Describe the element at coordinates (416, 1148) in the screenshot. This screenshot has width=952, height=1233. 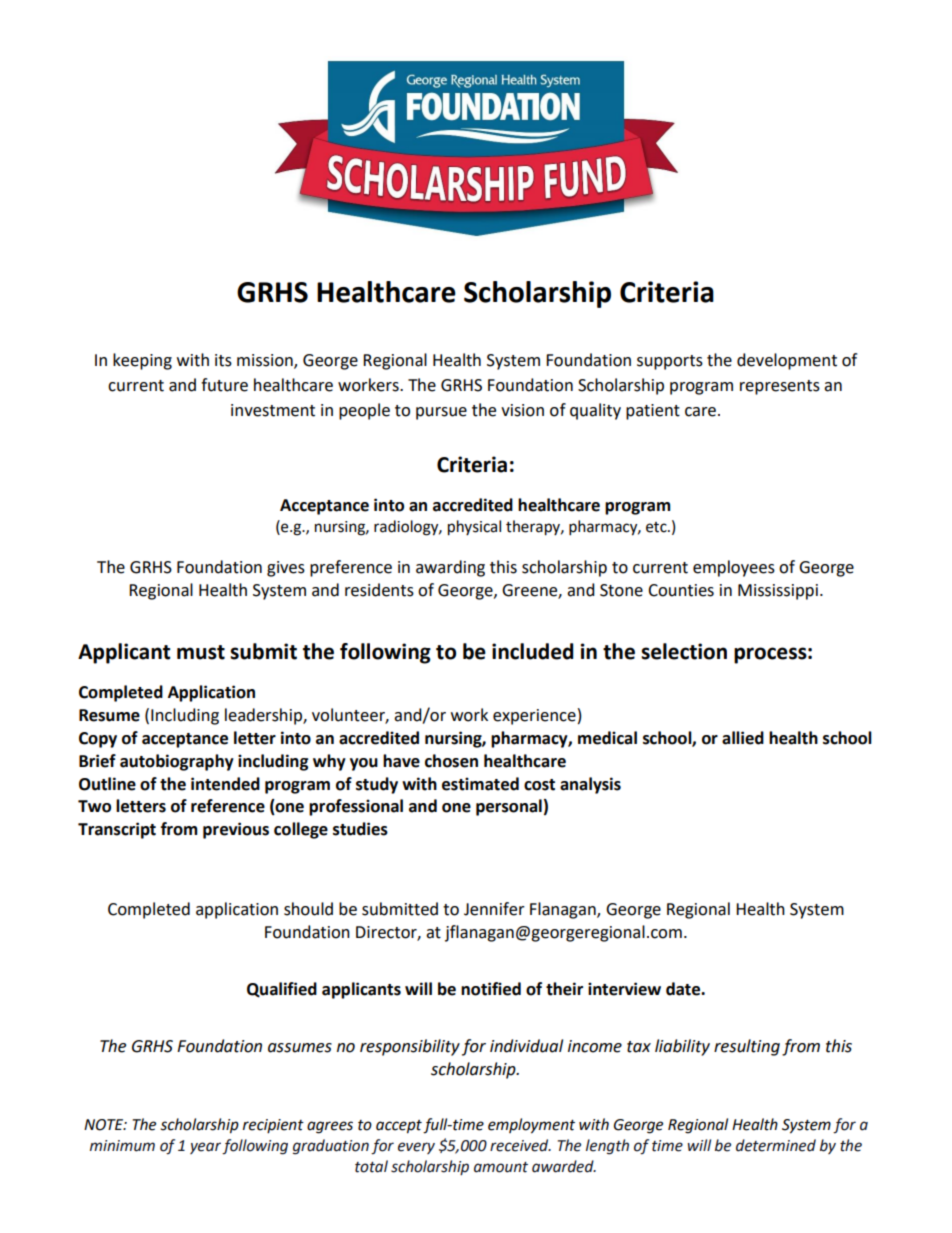
I see `every` at that location.
